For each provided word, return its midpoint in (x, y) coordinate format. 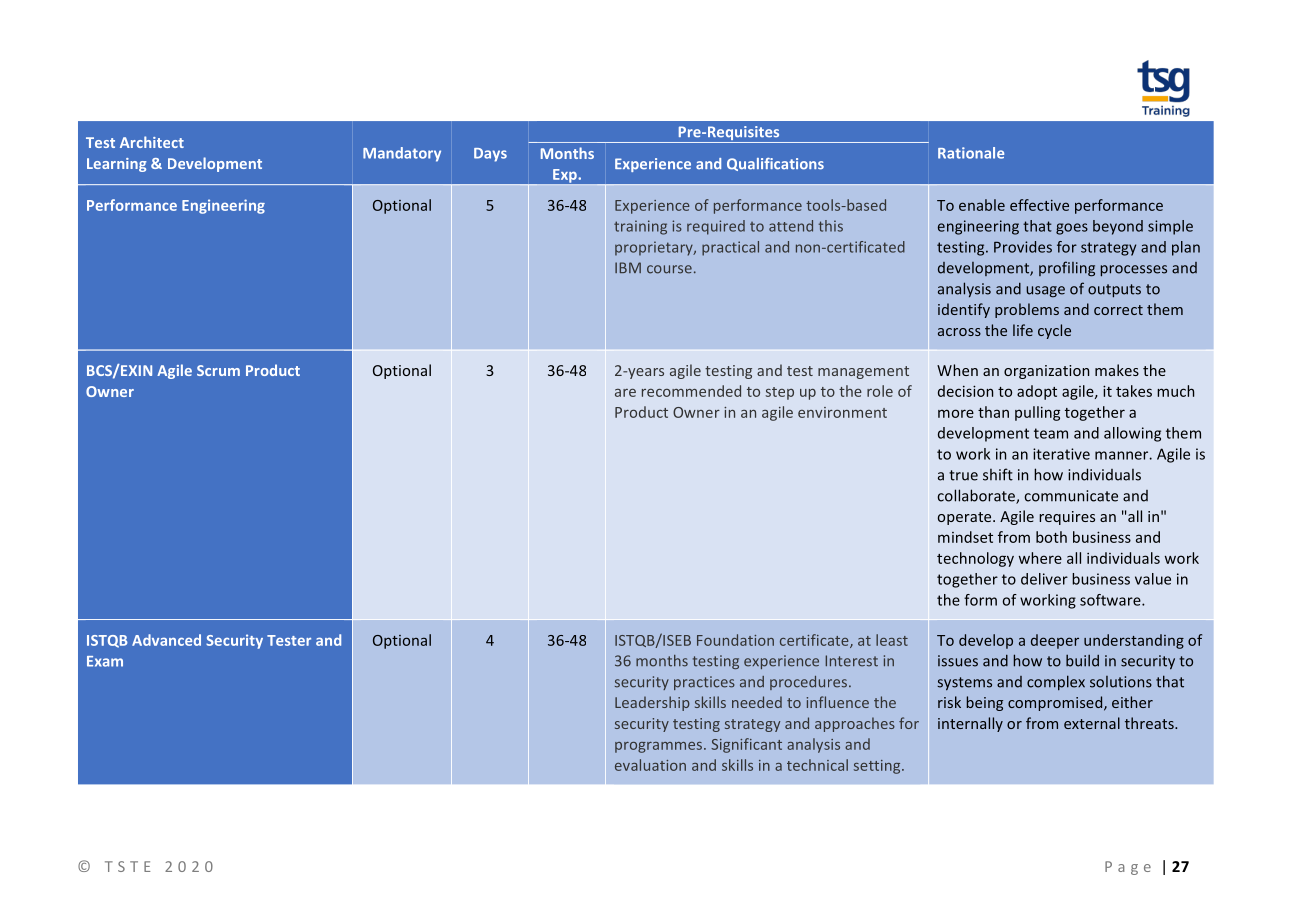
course (669, 269)
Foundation (735, 640)
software (1111, 600)
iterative (1061, 454)
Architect (152, 142)
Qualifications (775, 164)
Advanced (166, 640)
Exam (105, 661)
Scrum (218, 370)
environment (842, 412)
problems (1027, 310)
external (1092, 723)
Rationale (971, 153)
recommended (691, 391)
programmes (658, 747)
